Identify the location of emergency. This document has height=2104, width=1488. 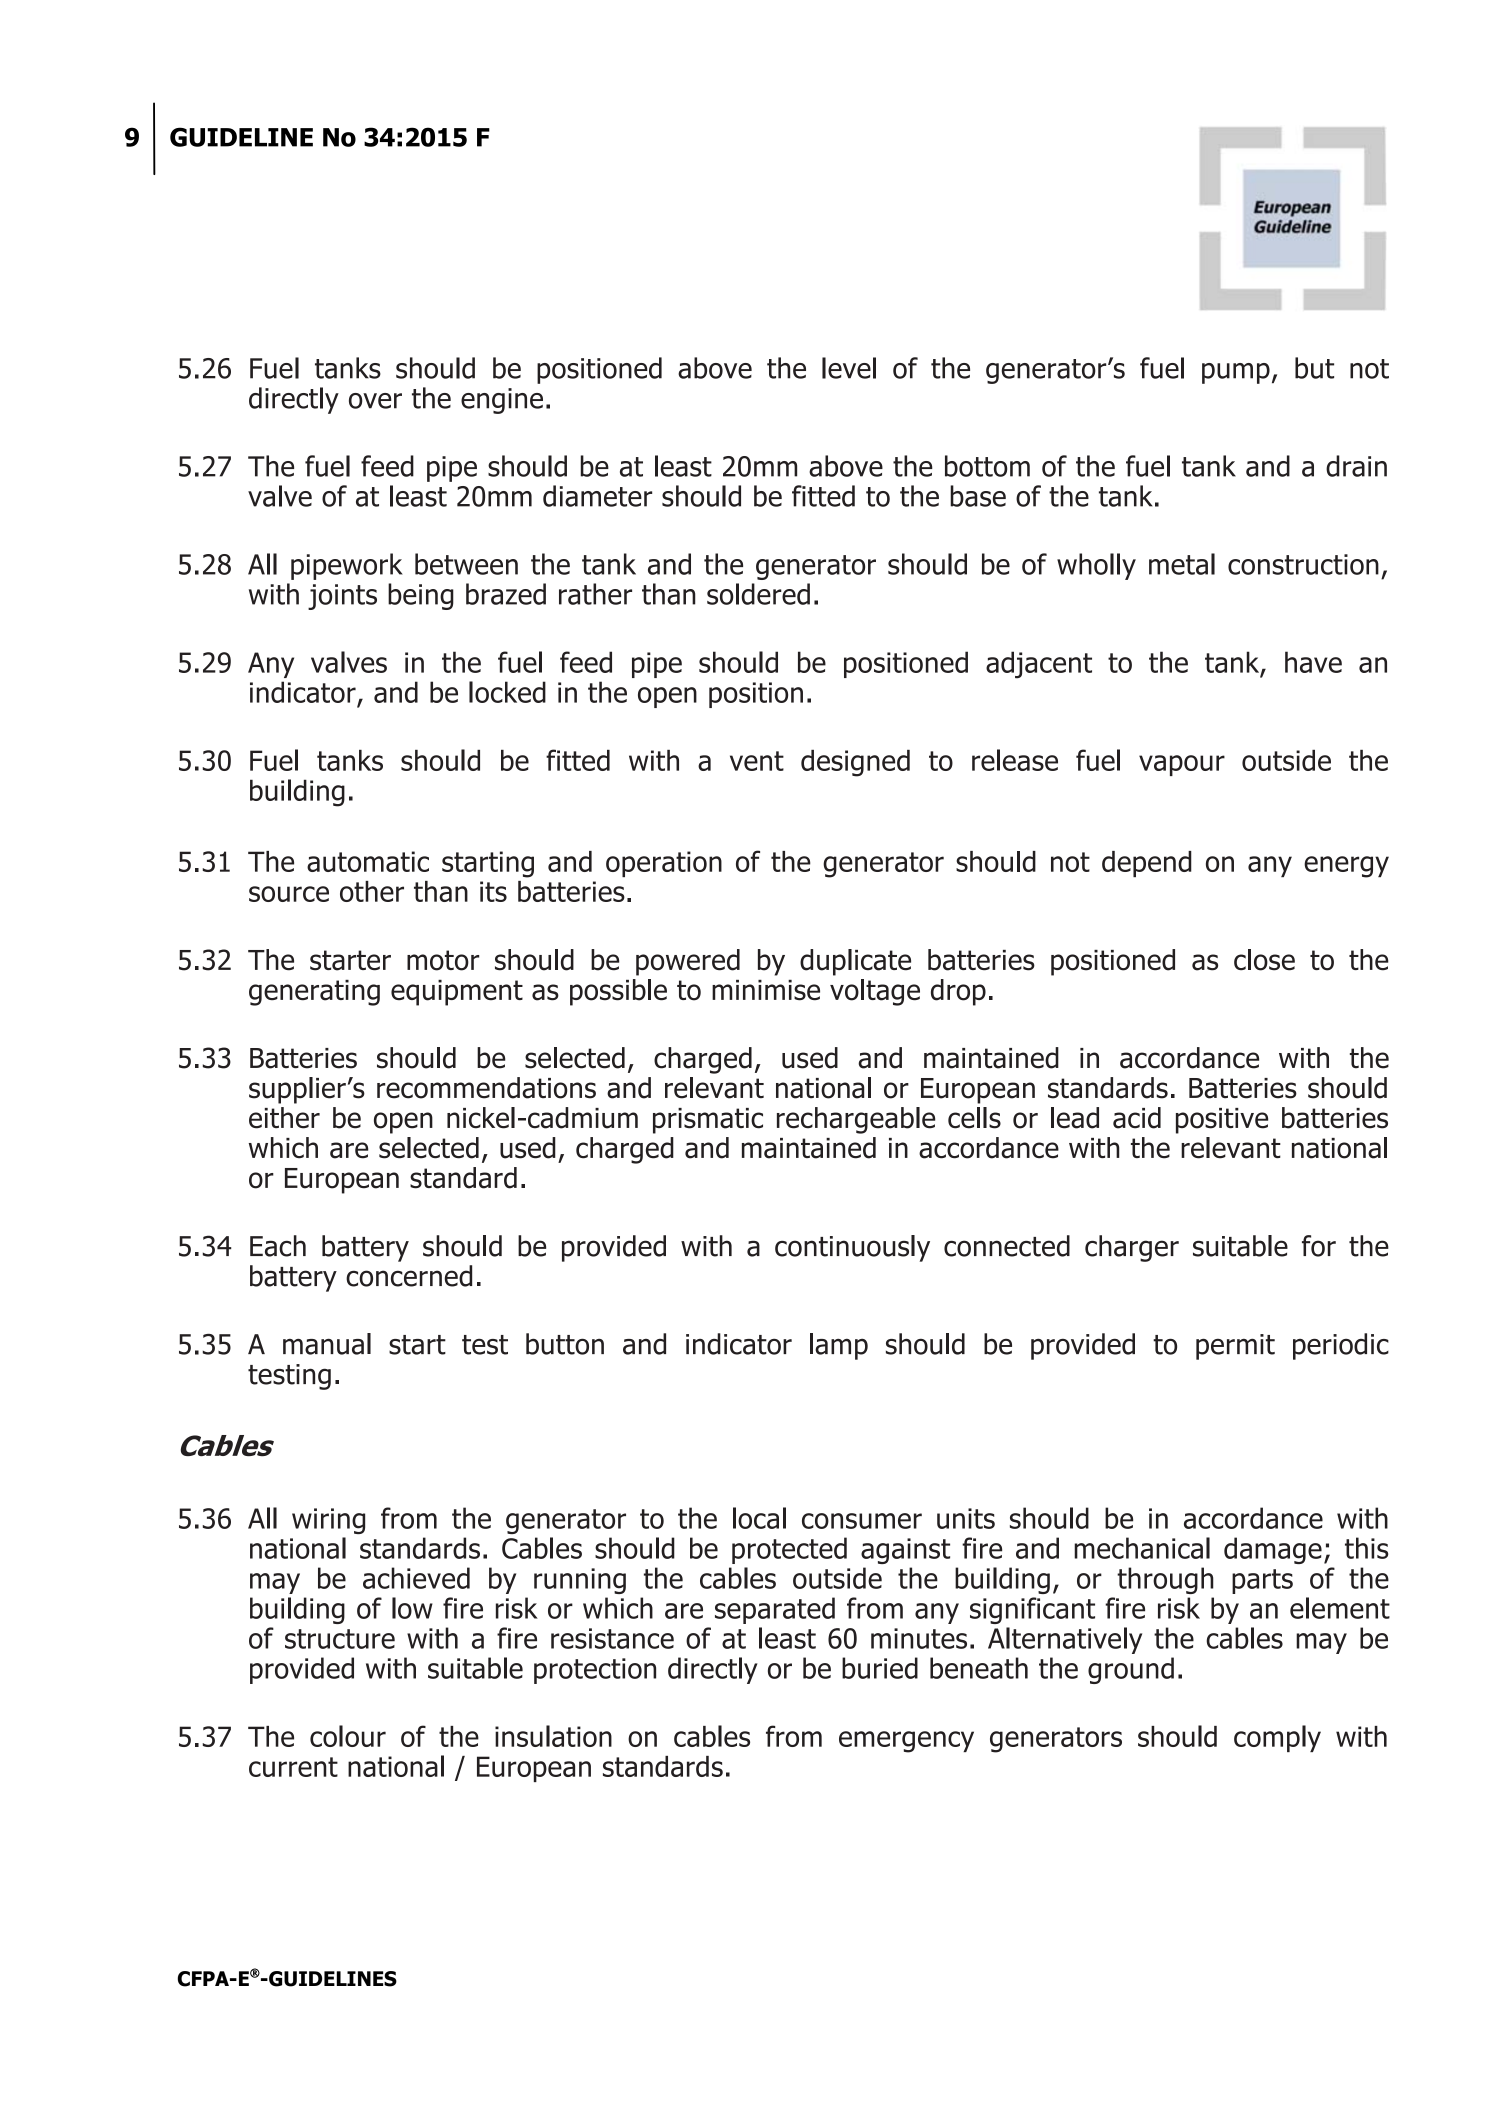
(906, 1742).
